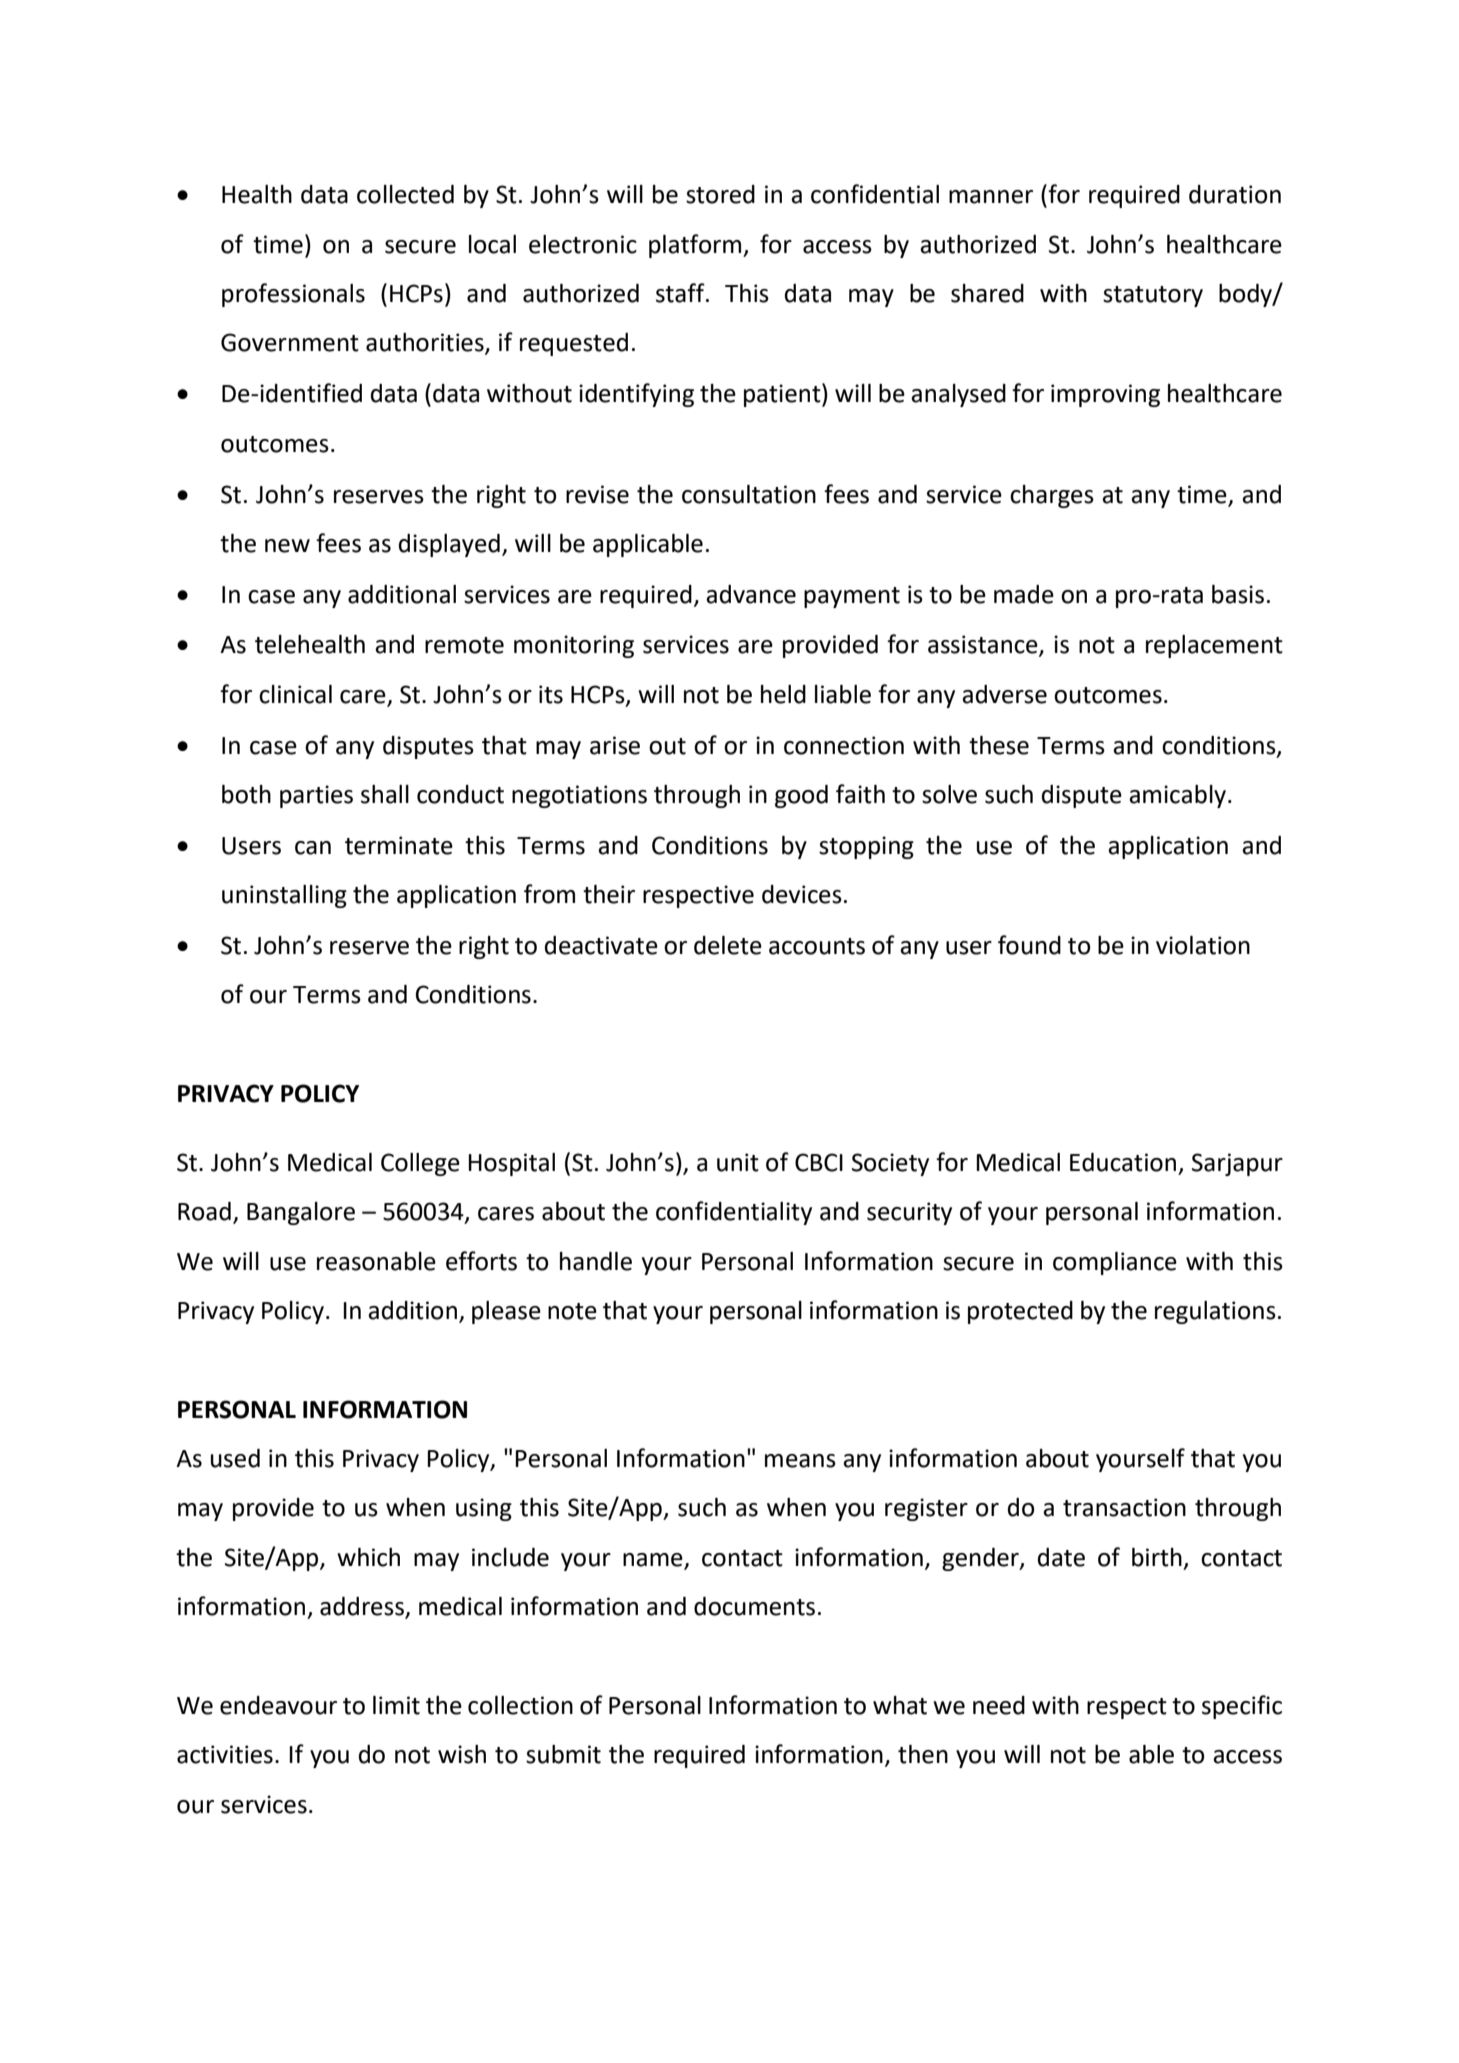  Describe the element at coordinates (1024, 594) in the screenshot. I see `made` at that location.
